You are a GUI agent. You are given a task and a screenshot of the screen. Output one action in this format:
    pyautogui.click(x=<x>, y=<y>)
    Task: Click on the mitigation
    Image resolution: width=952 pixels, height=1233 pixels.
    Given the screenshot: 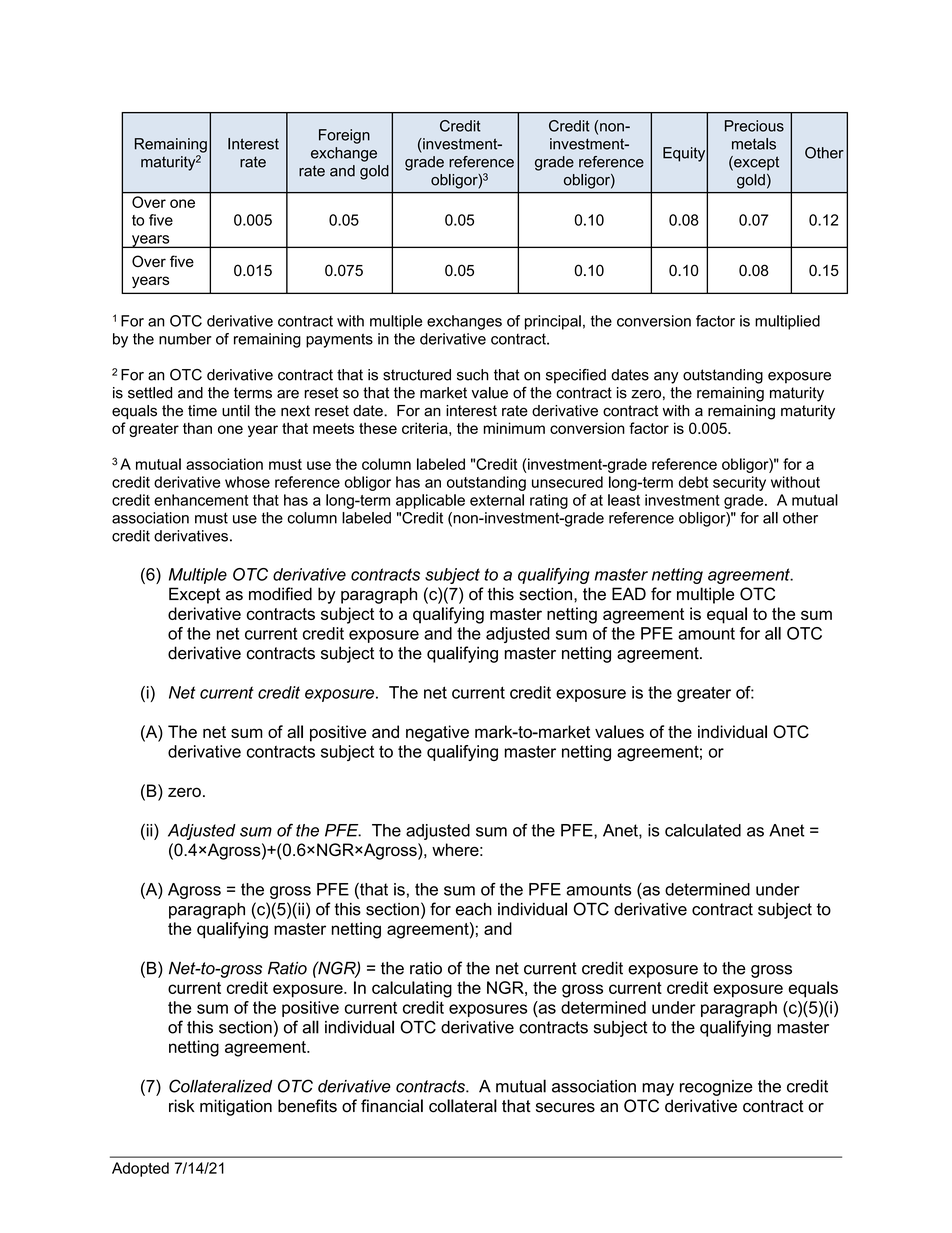 What is the action you would take?
    pyautogui.click(x=236, y=1107)
